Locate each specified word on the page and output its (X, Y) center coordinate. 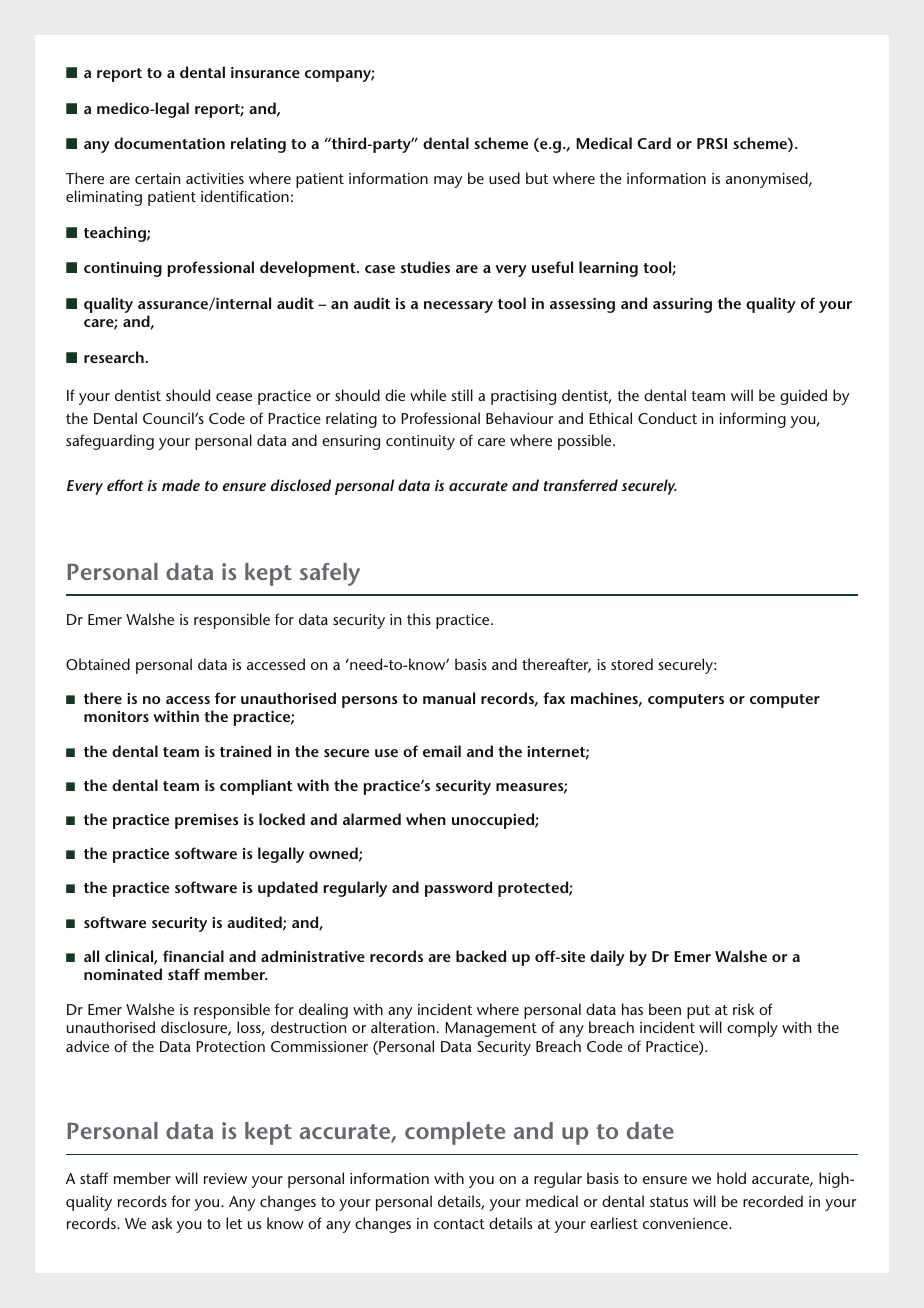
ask (162, 1223)
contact (459, 1224)
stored (632, 664)
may (448, 182)
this (419, 619)
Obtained (98, 664)
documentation (169, 143)
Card (654, 143)
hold (731, 1178)
